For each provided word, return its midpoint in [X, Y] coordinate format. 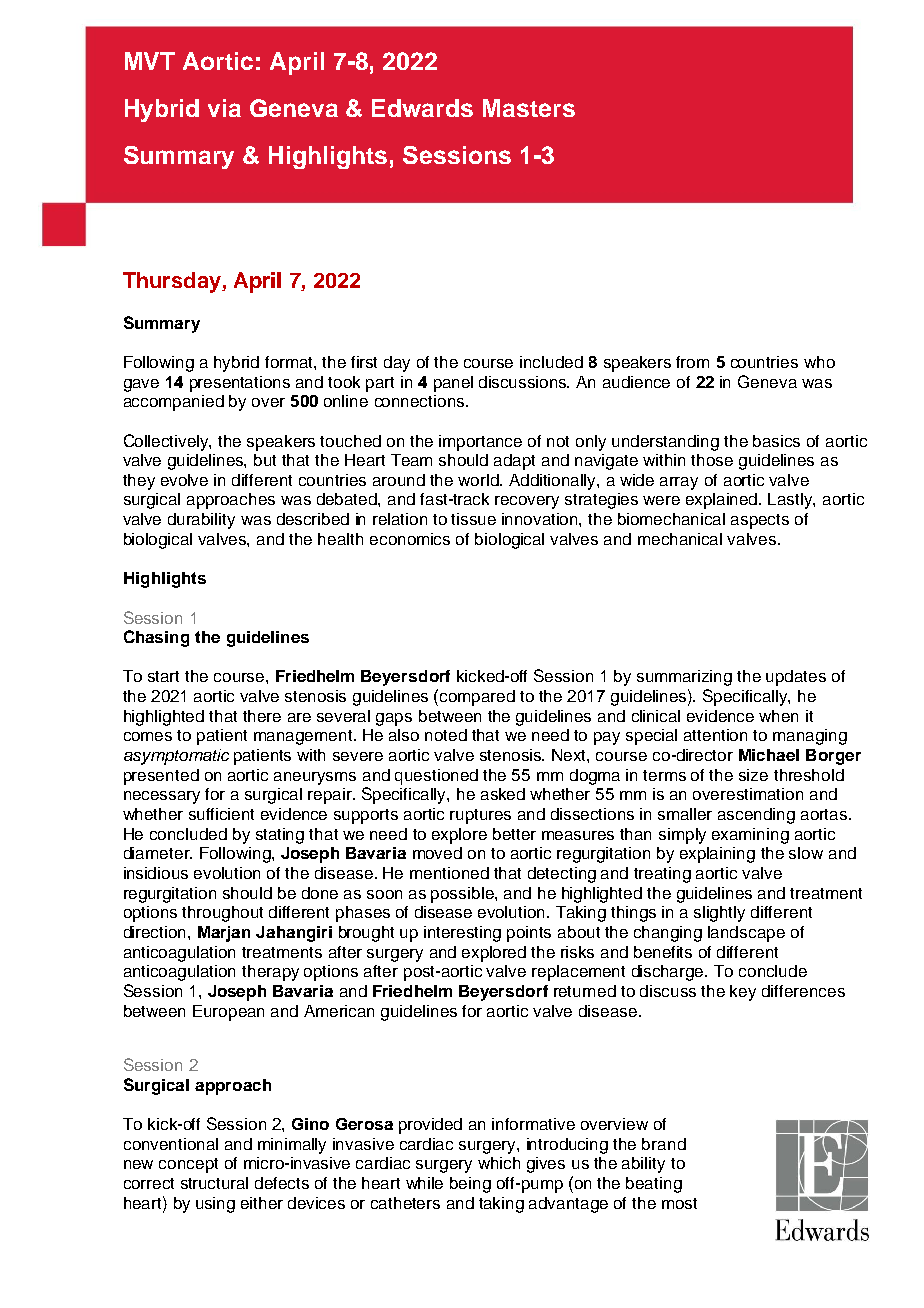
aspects [760, 521]
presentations [240, 384]
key [743, 993]
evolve [184, 480]
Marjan [224, 934]
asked [503, 794]
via [224, 108]
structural [214, 1183]
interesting [462, 934]
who [819, 362]
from [692, 362]
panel [453, 384]
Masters [529, 108]
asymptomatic [176, 757]
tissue [473, 519]
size [753, 775]
